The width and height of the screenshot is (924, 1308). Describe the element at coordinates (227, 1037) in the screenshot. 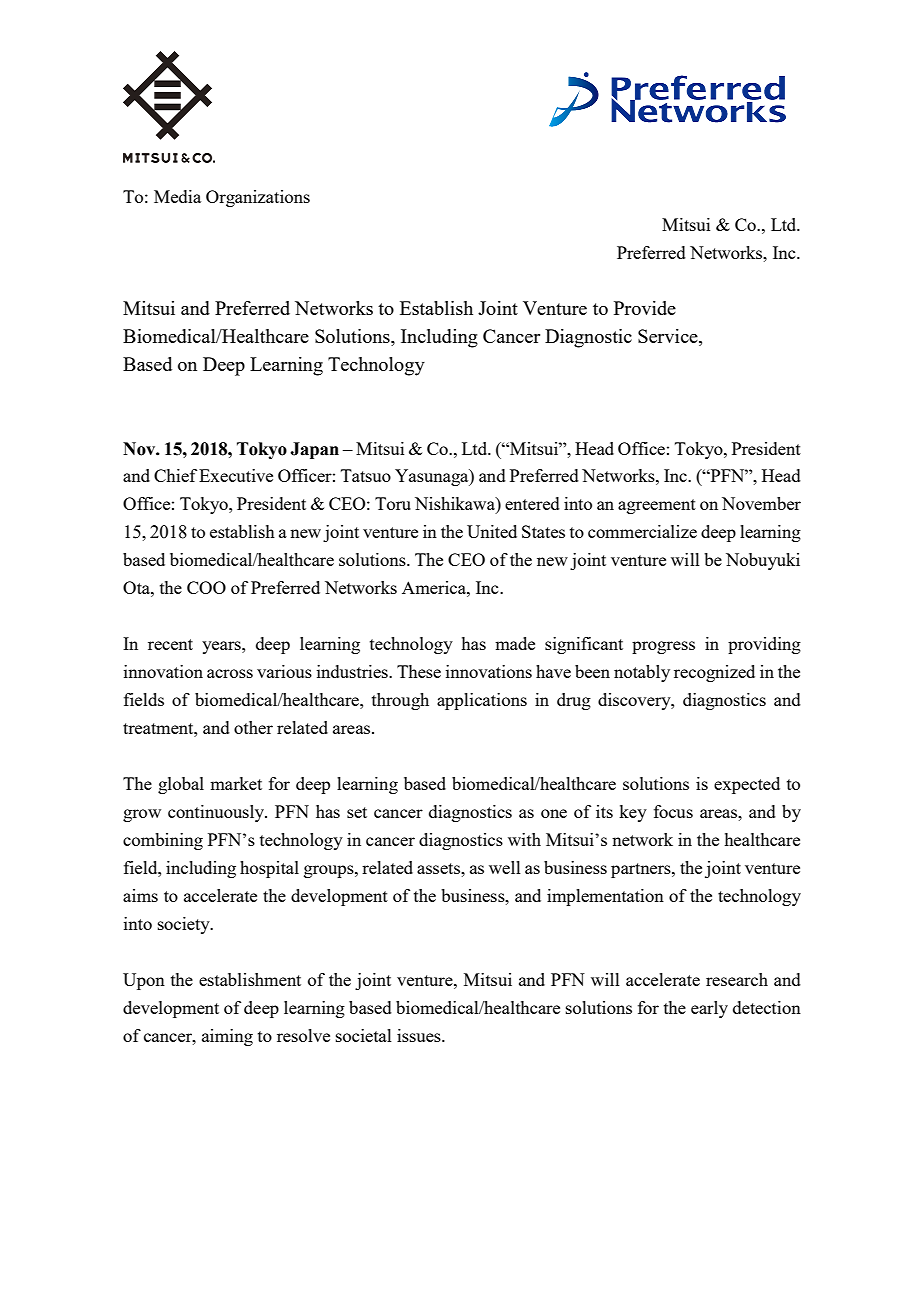

I see `aiming` at that location.
